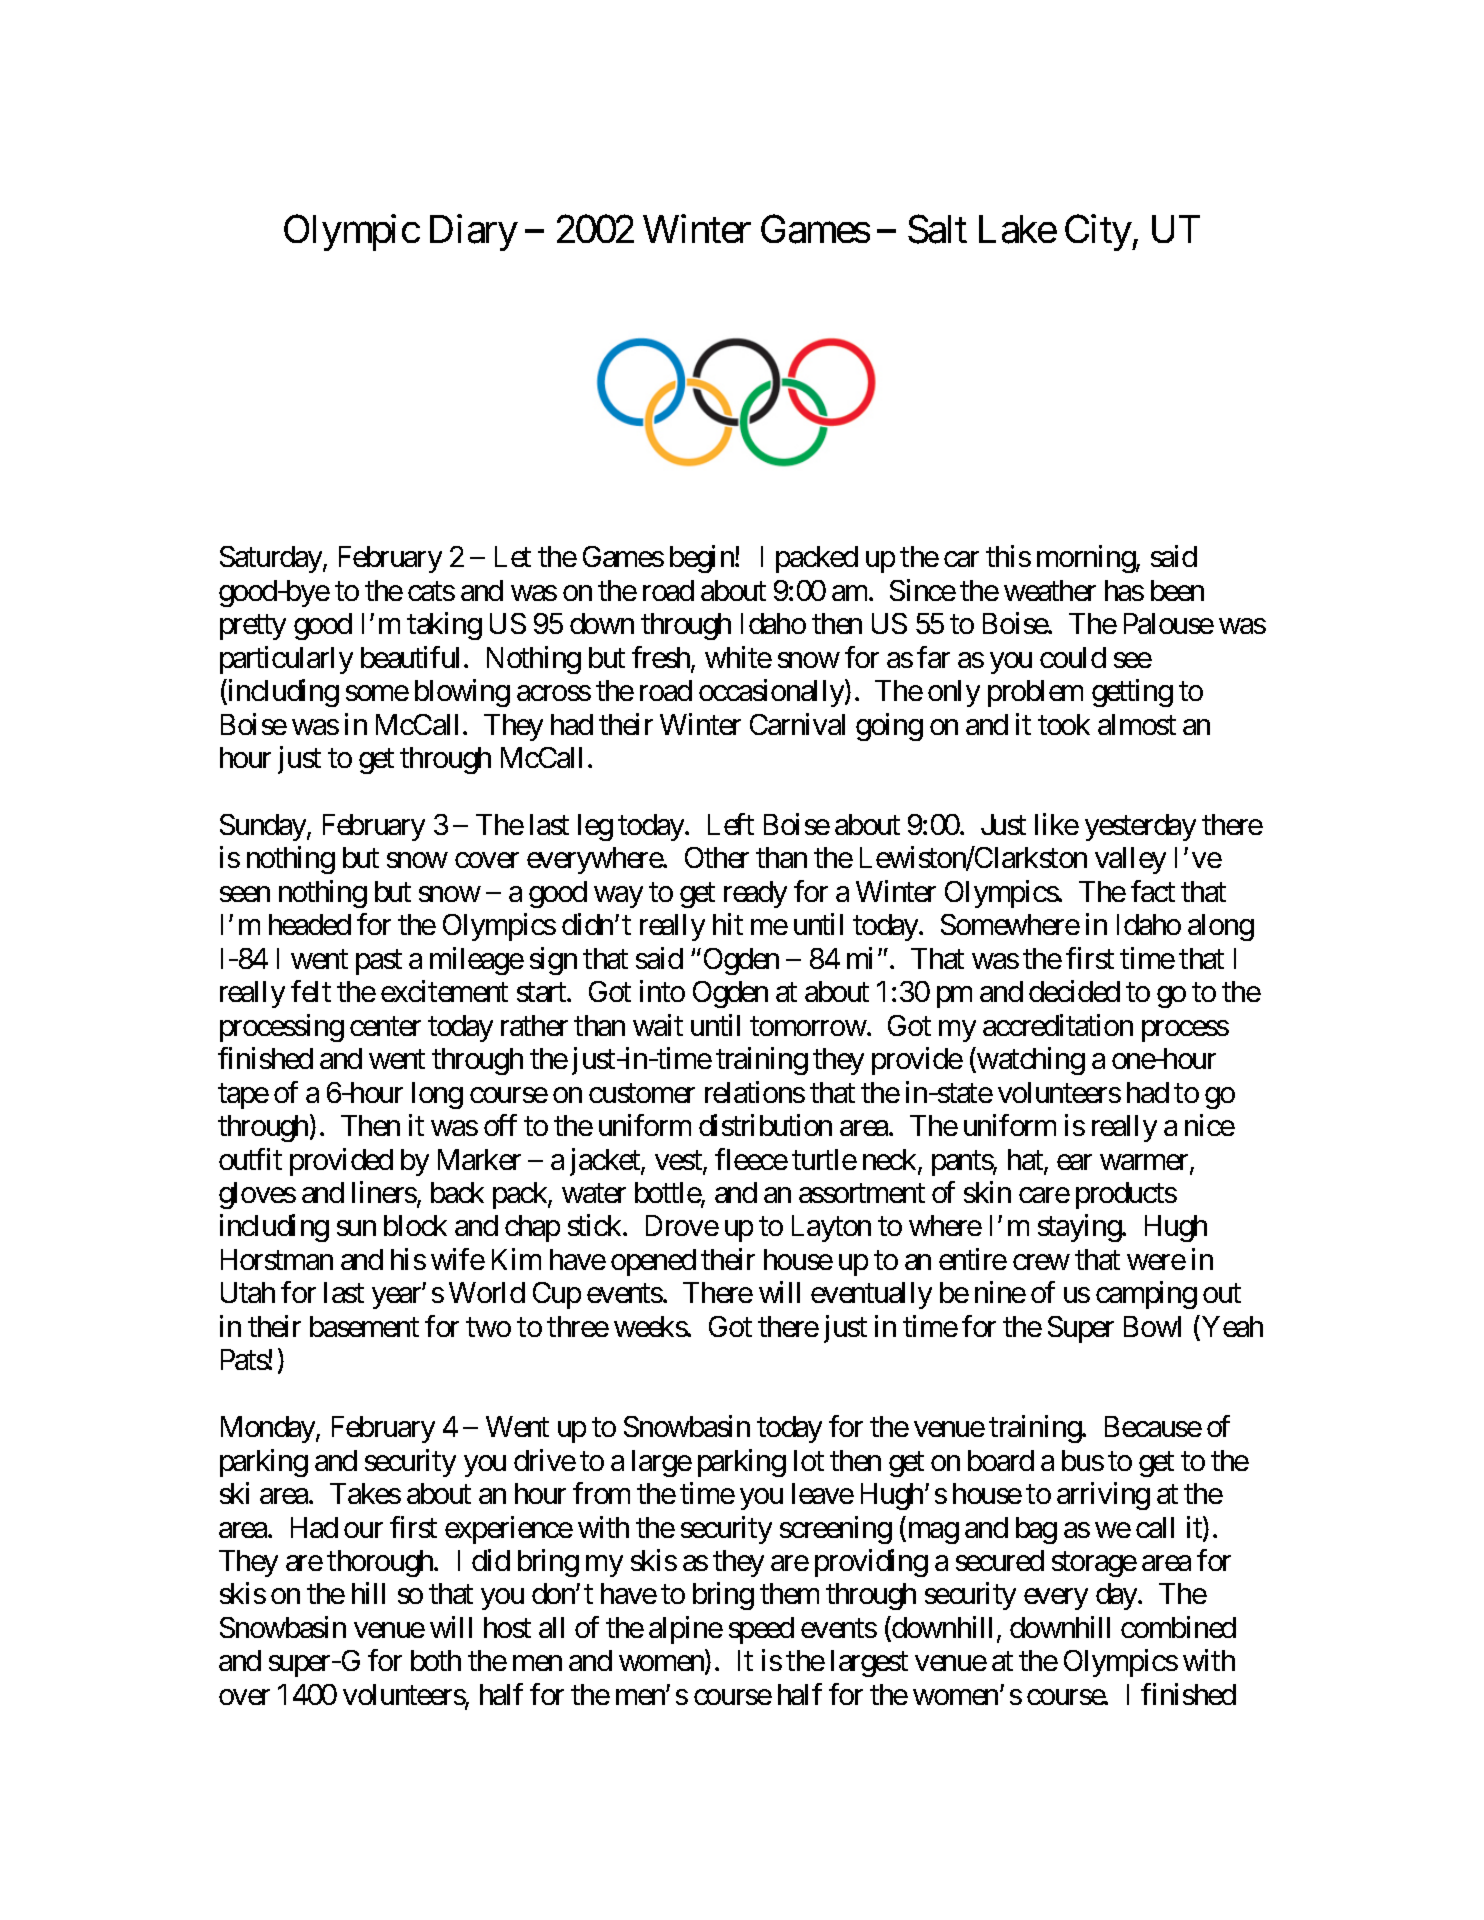 Image resolution: width=1484 pixels, height=1920 pixels. What do you see at coordinates (761, 1630) in the screenshot?
I see `speed` at bounding box center [761, 1630].
